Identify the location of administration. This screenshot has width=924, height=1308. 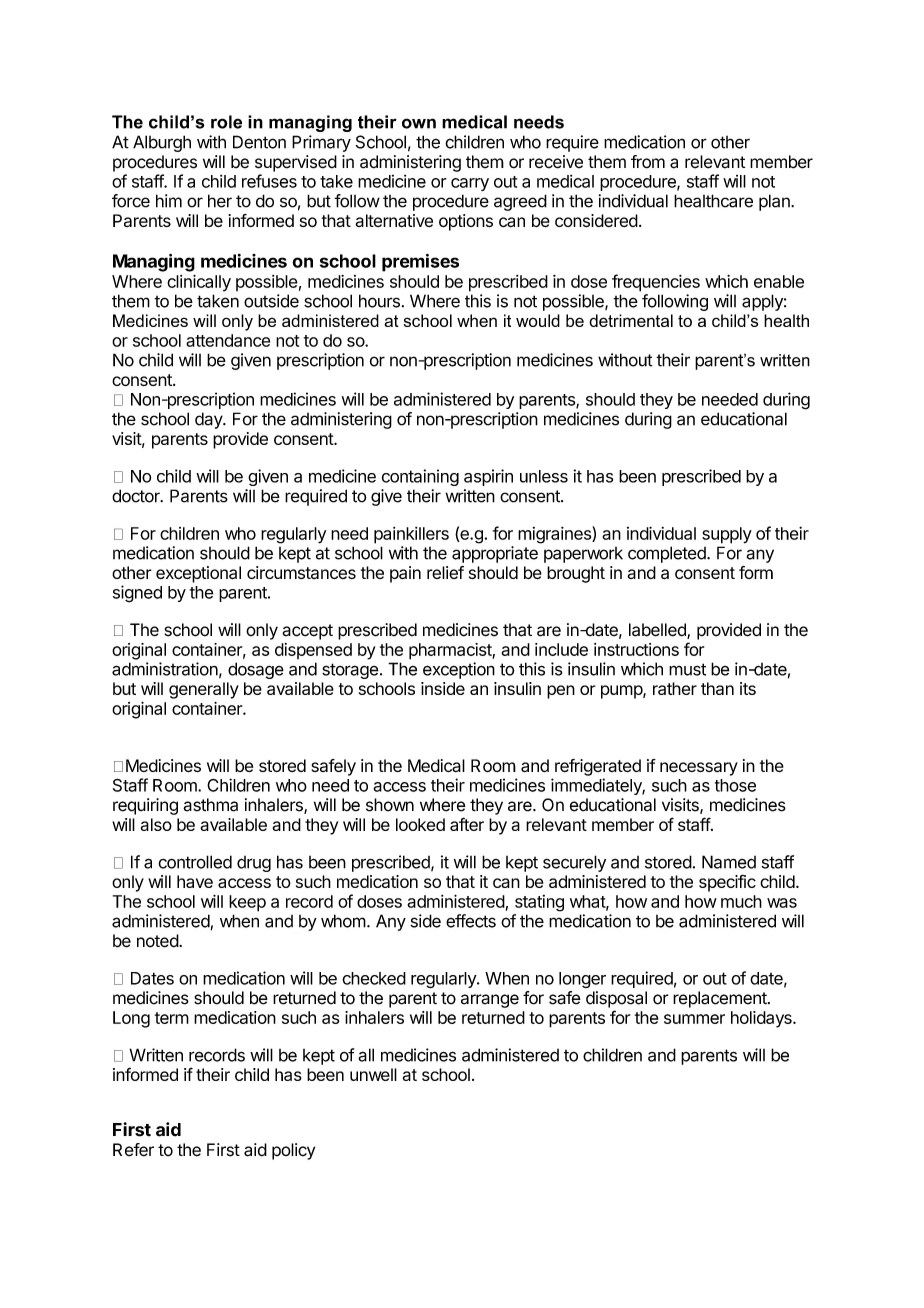
(165, 669).
